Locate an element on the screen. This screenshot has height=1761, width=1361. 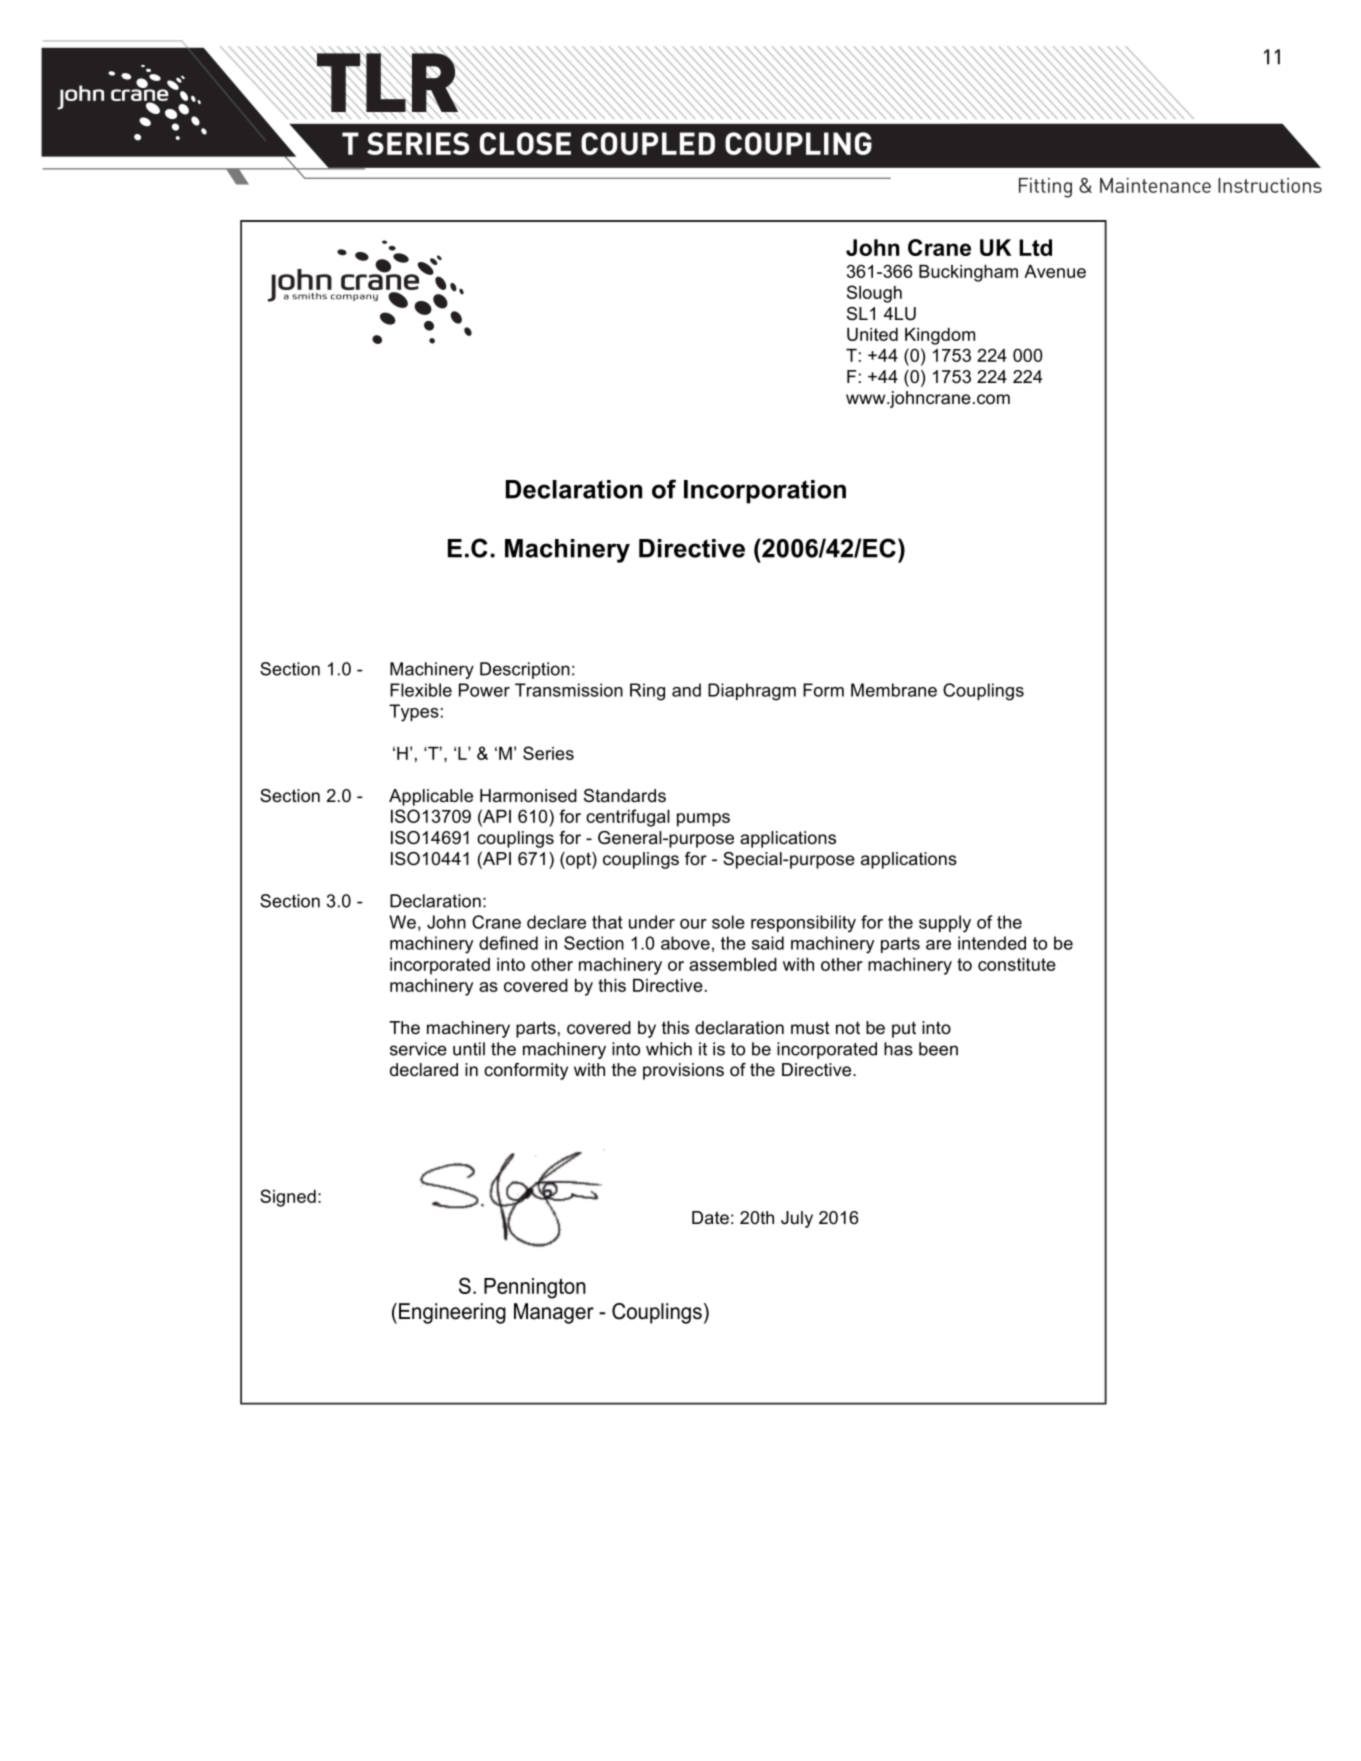
been is located at coordinates (938, 1049).
